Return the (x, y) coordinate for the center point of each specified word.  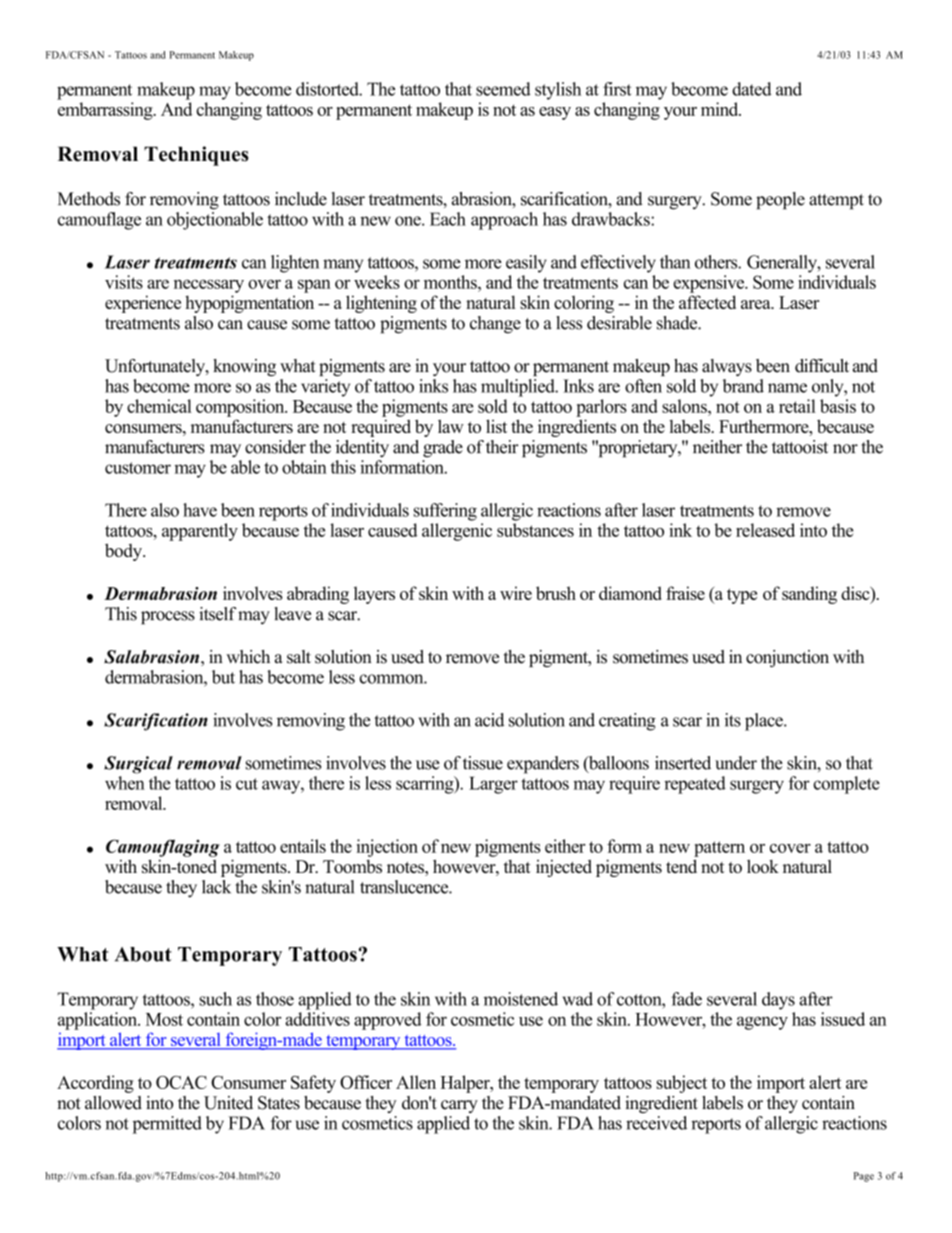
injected (564, 868)
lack (216, 887)
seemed (503, 89)
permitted (167, 1125)
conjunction (787, 658)
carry (459, 1106)
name (787, 388)
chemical (159, 406)
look (763, 866)
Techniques (196, 156)
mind (721, 109)
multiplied (519, 388)
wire (516, 593)
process (168, 618)
